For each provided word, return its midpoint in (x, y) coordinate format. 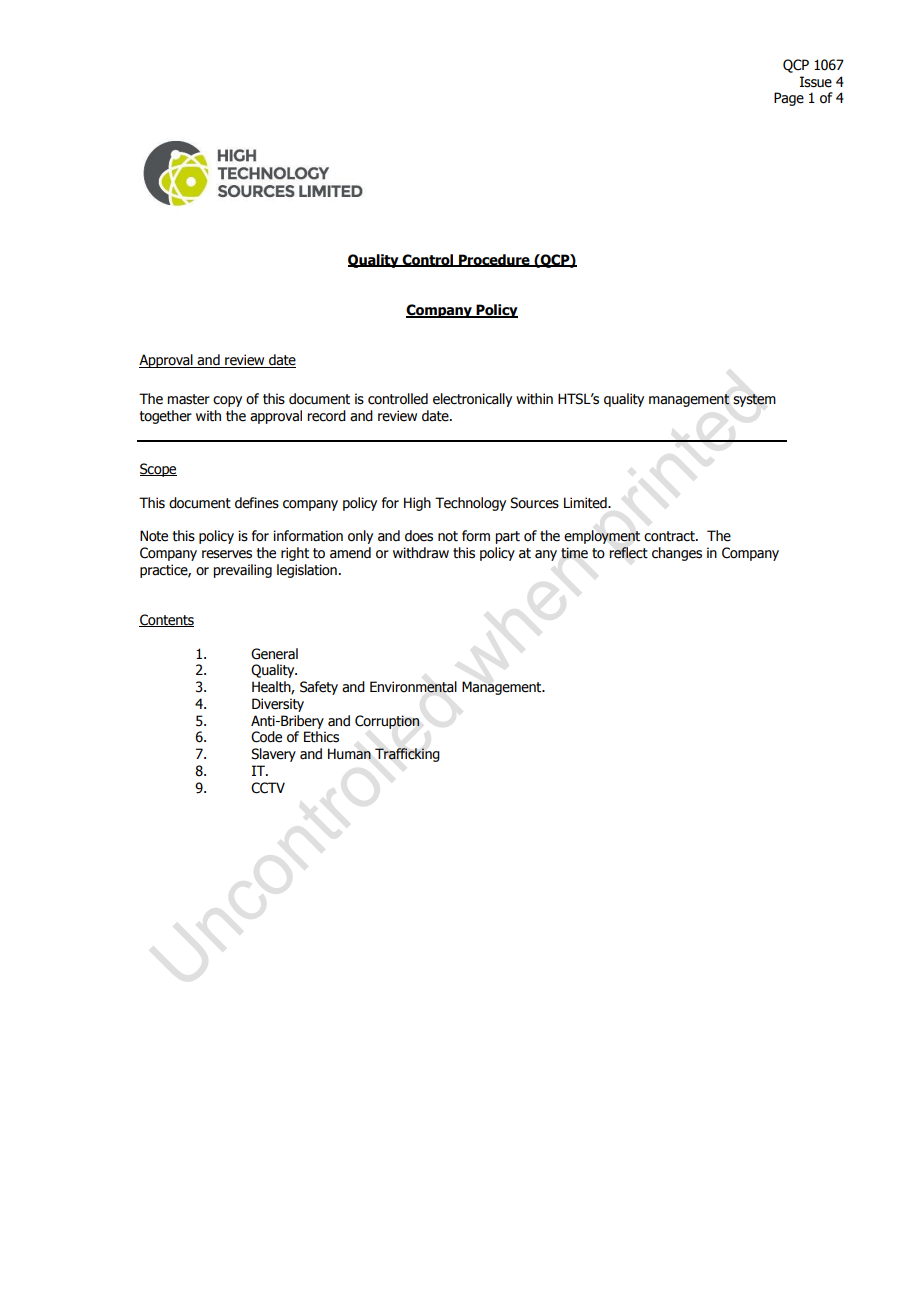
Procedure (494, 260)
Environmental (413, 687)
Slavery (273, 755)
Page (789, 99)
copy (227, 401)
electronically (472, 400)
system (754, 400)
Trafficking (407, 755)
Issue (816, 82)
